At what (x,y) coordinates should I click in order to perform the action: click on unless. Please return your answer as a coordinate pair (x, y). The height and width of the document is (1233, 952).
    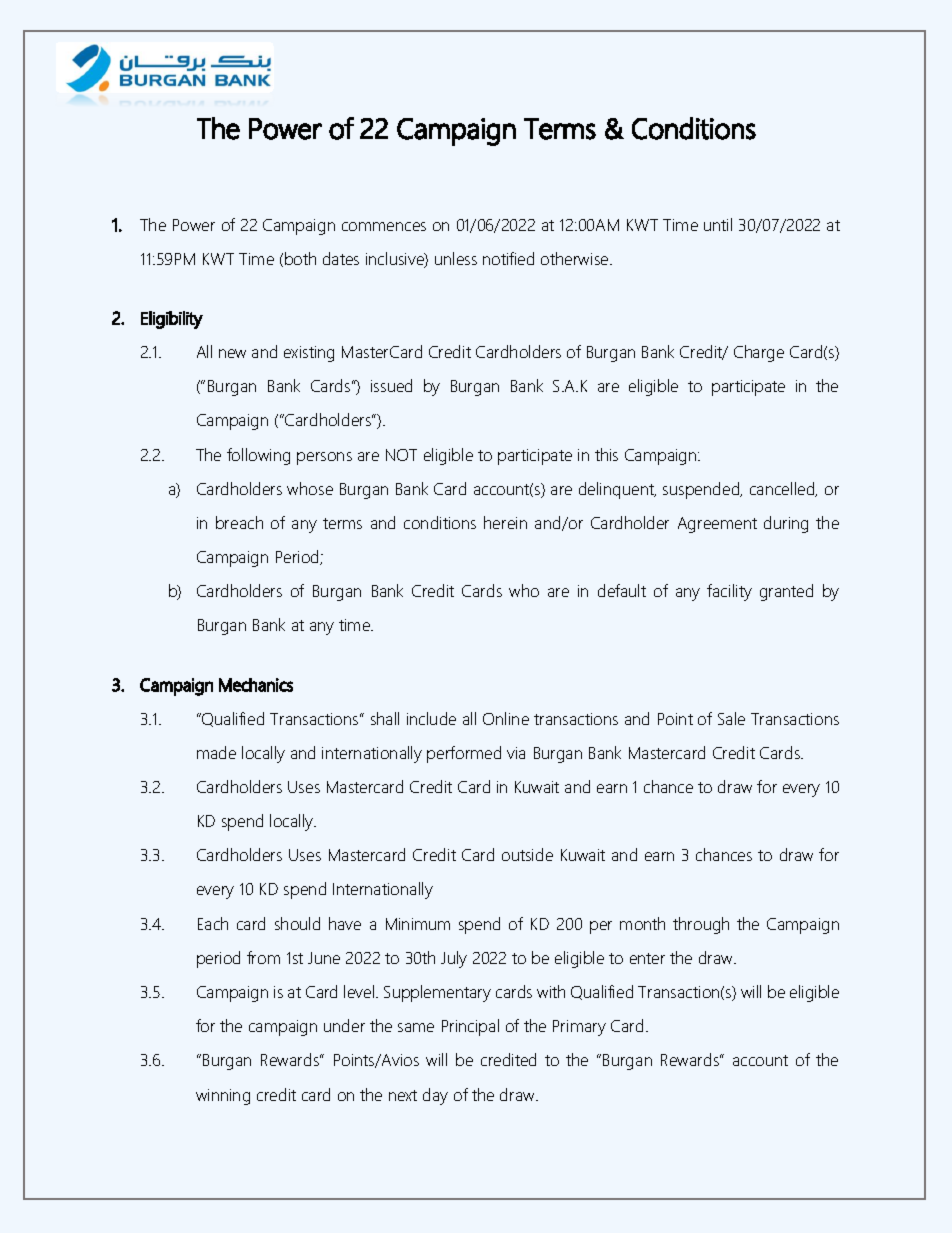
    Looking at the image, I should click on (456, 258).
